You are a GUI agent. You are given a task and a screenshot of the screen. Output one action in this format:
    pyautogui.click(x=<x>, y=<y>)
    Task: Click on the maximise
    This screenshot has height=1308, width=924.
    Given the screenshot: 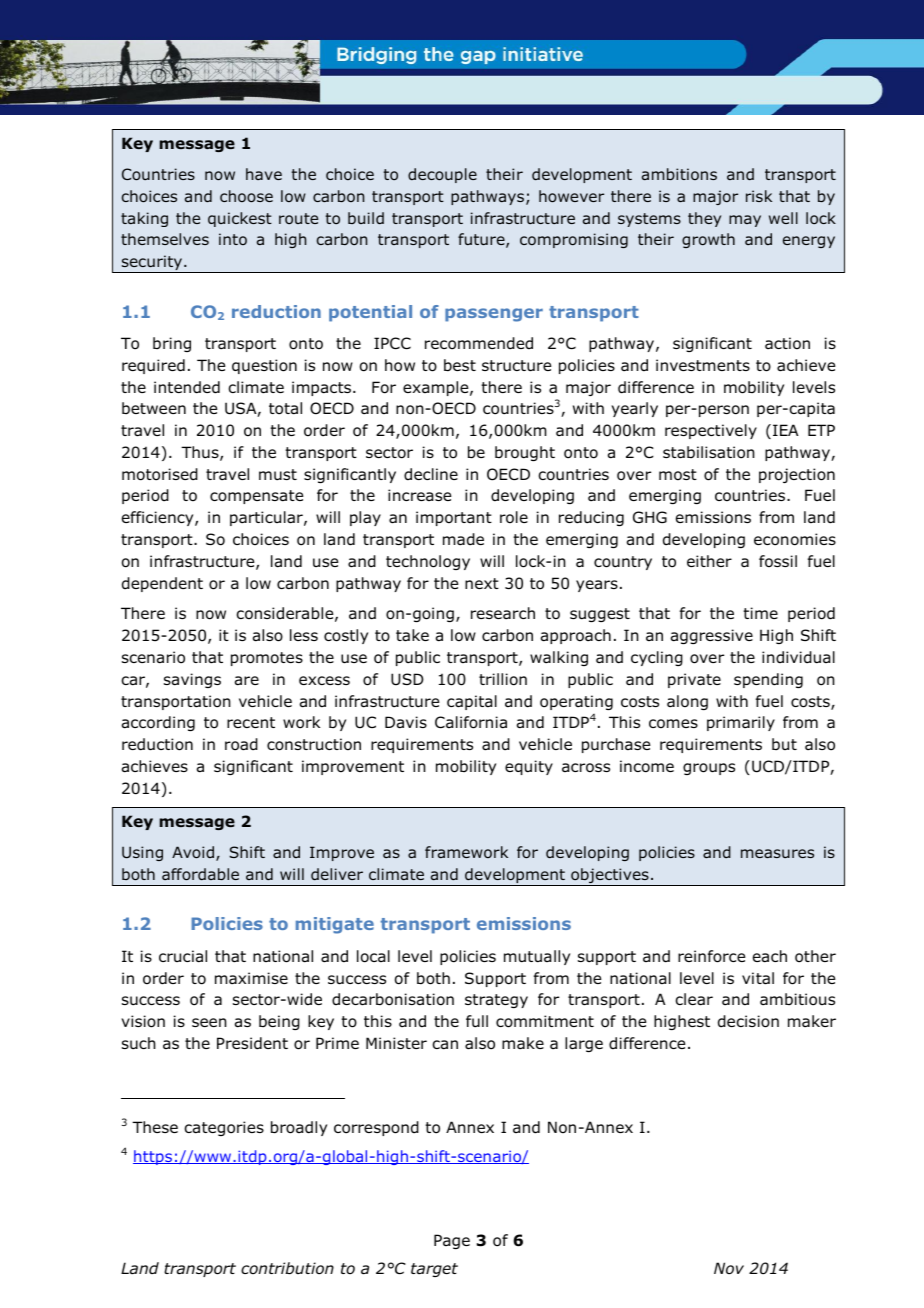 What is the action you would take?
    pyautogui.click(x=251, y=978)
